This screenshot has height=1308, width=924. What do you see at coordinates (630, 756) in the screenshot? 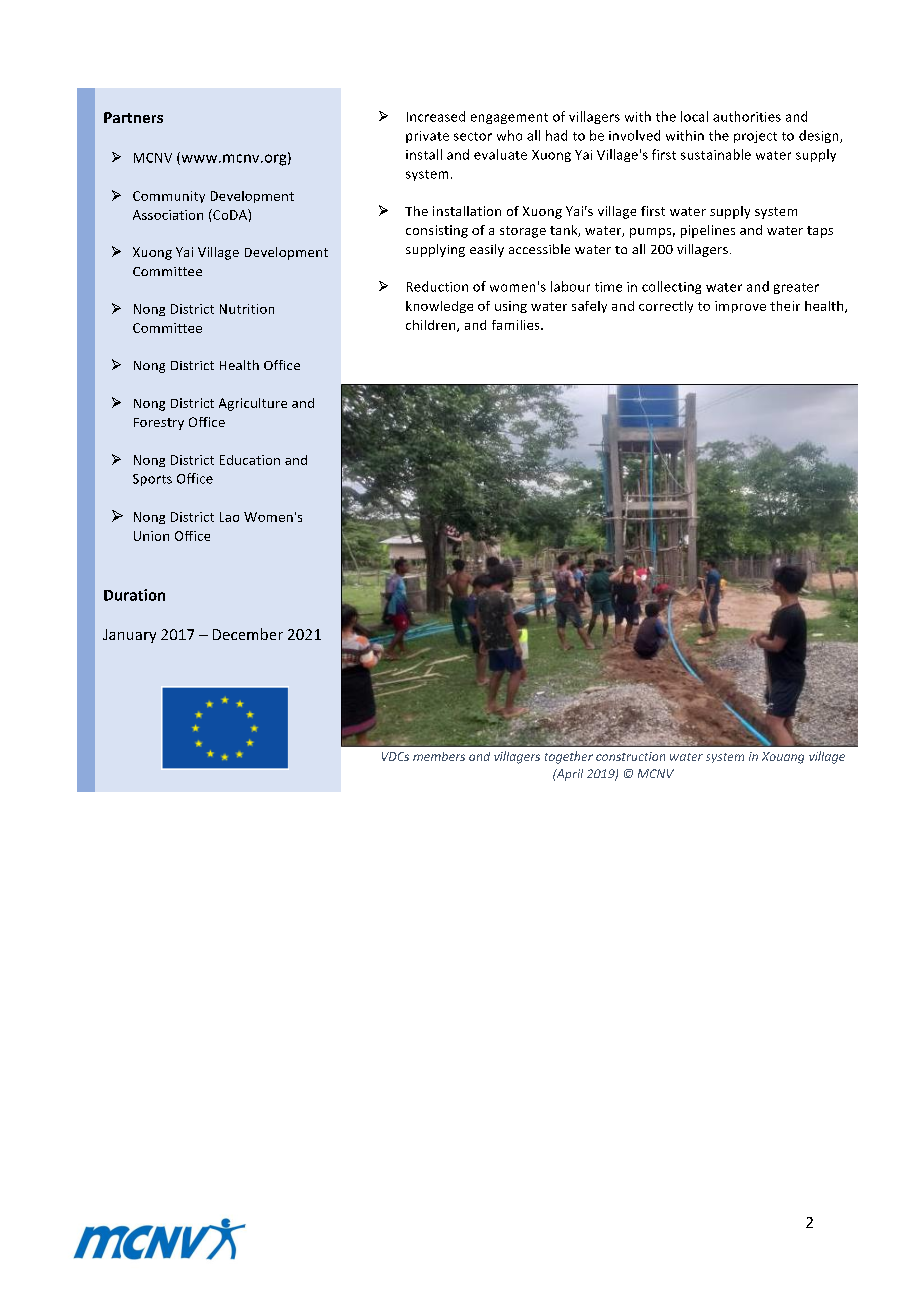
I see `construction` at bounding box center [630, 756].
